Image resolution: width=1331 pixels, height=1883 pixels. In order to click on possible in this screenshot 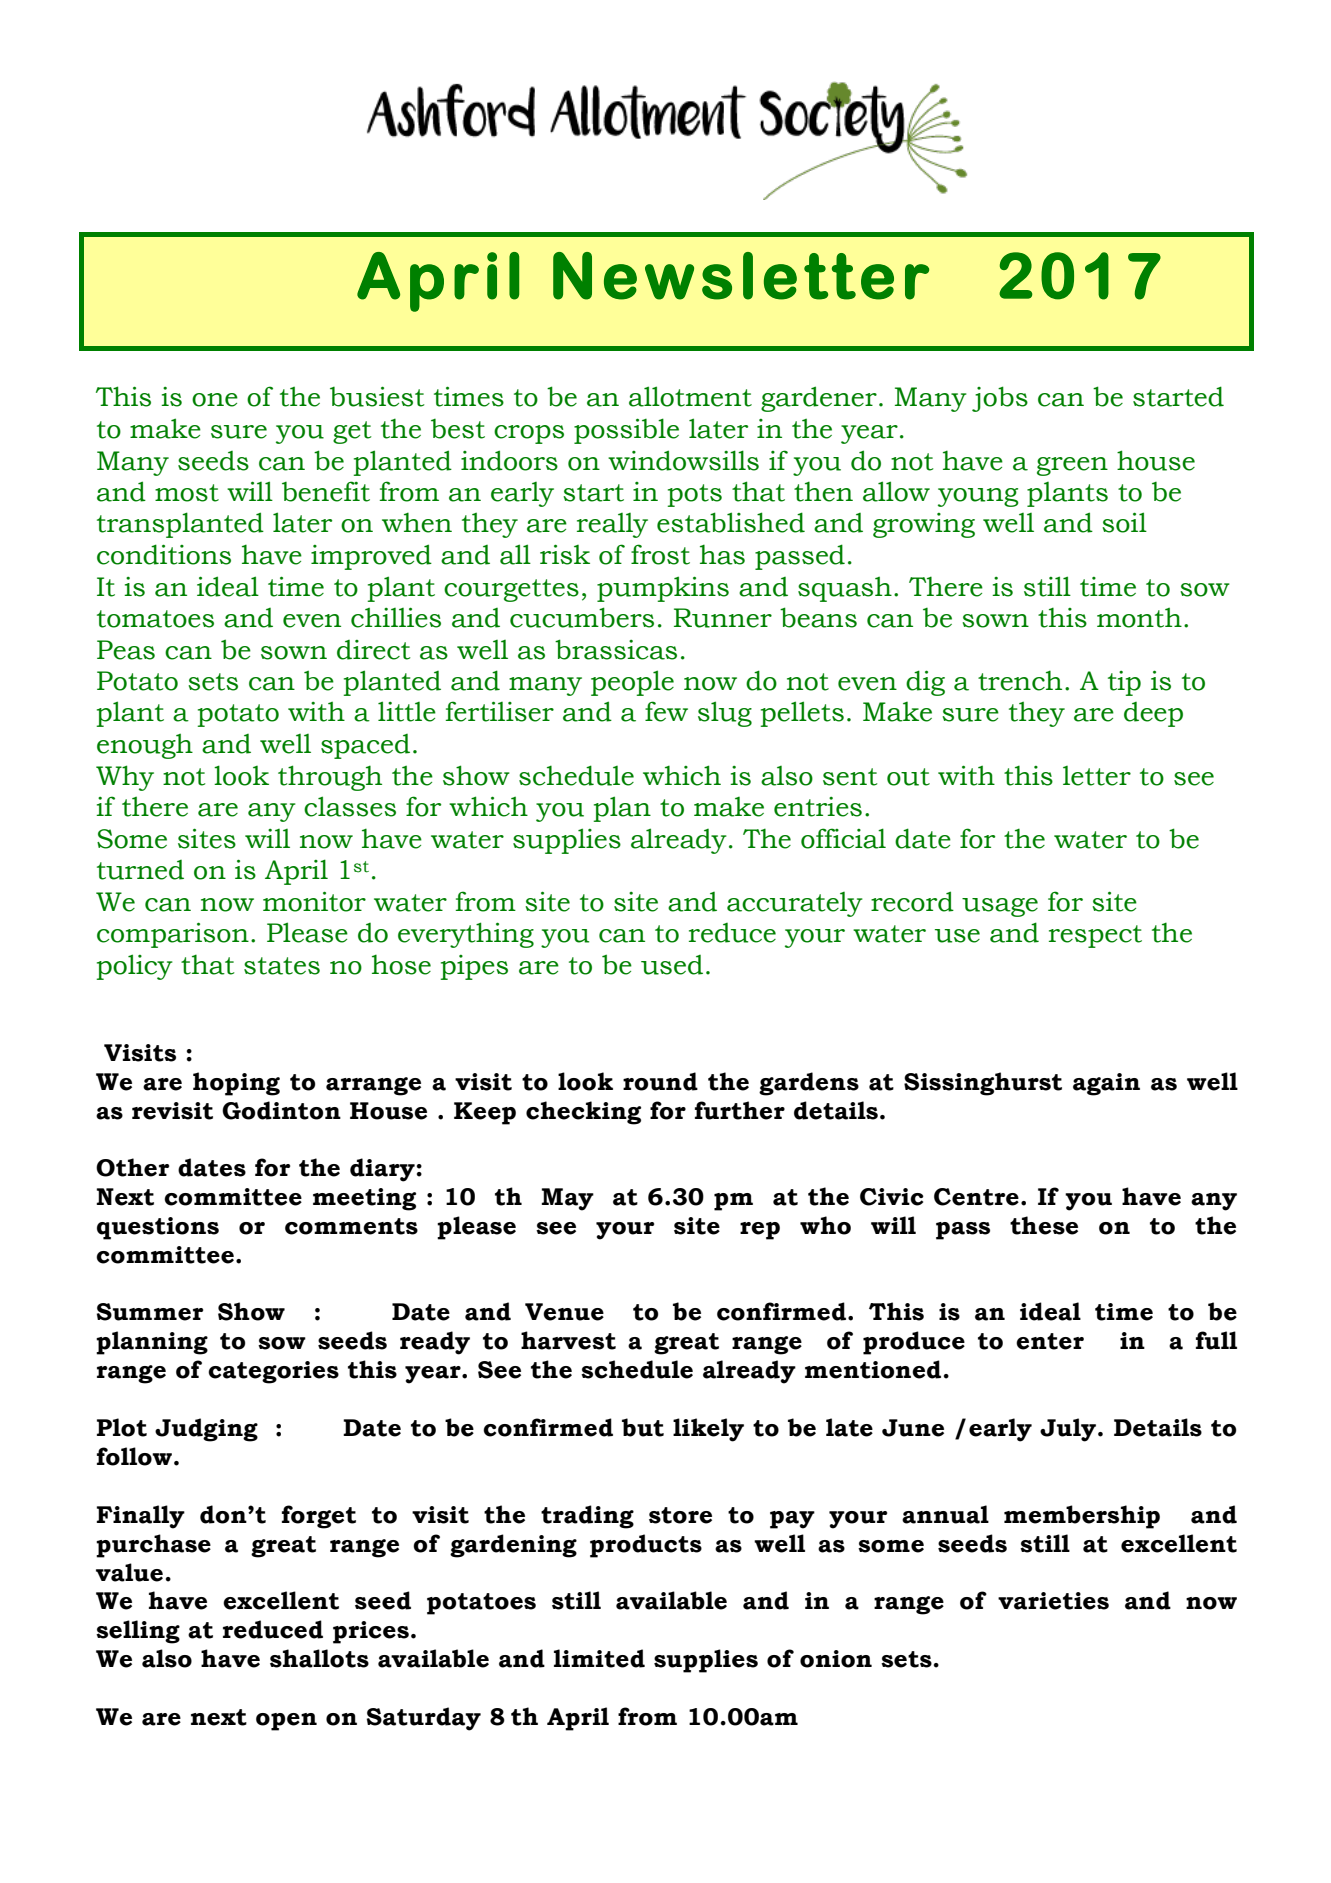, I will do `click(626, 431)`.
